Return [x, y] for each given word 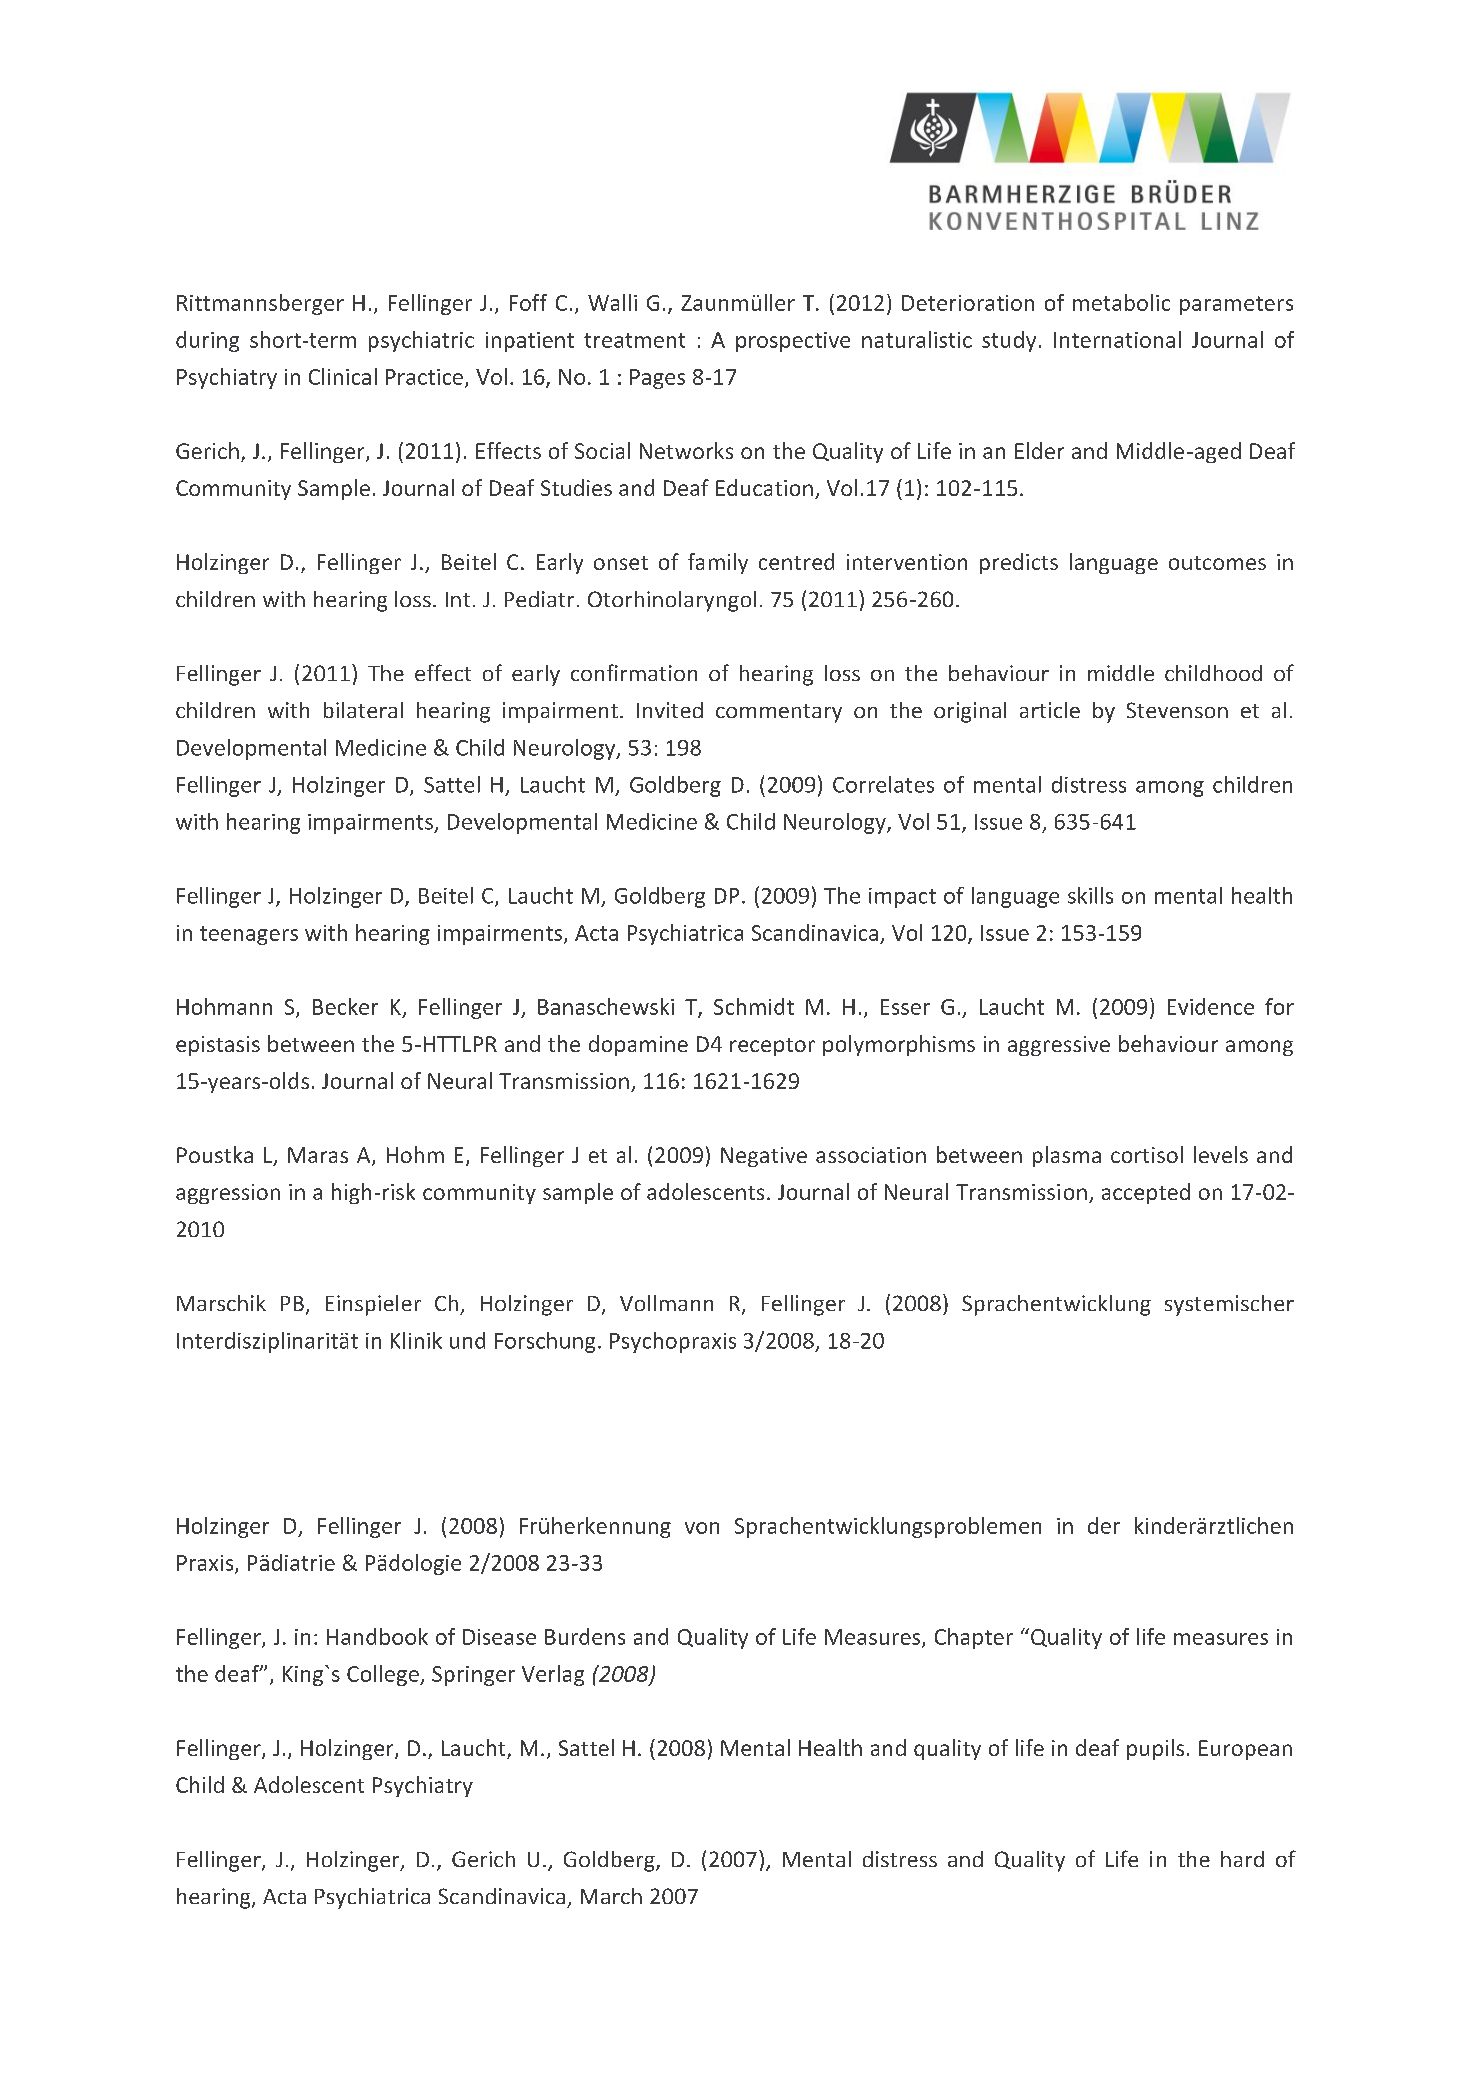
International [1117, 339]
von [702, 1528]
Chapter [974, 1638]
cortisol [1147, 1154]
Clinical [343, 376]
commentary [779, 713]
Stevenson [1177, 710]
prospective [793, 342]
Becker [345, 1006]
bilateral [363, 710]
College [384, 1675]
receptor [772, 1047]
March [611, 1896]
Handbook [377, 1636]
